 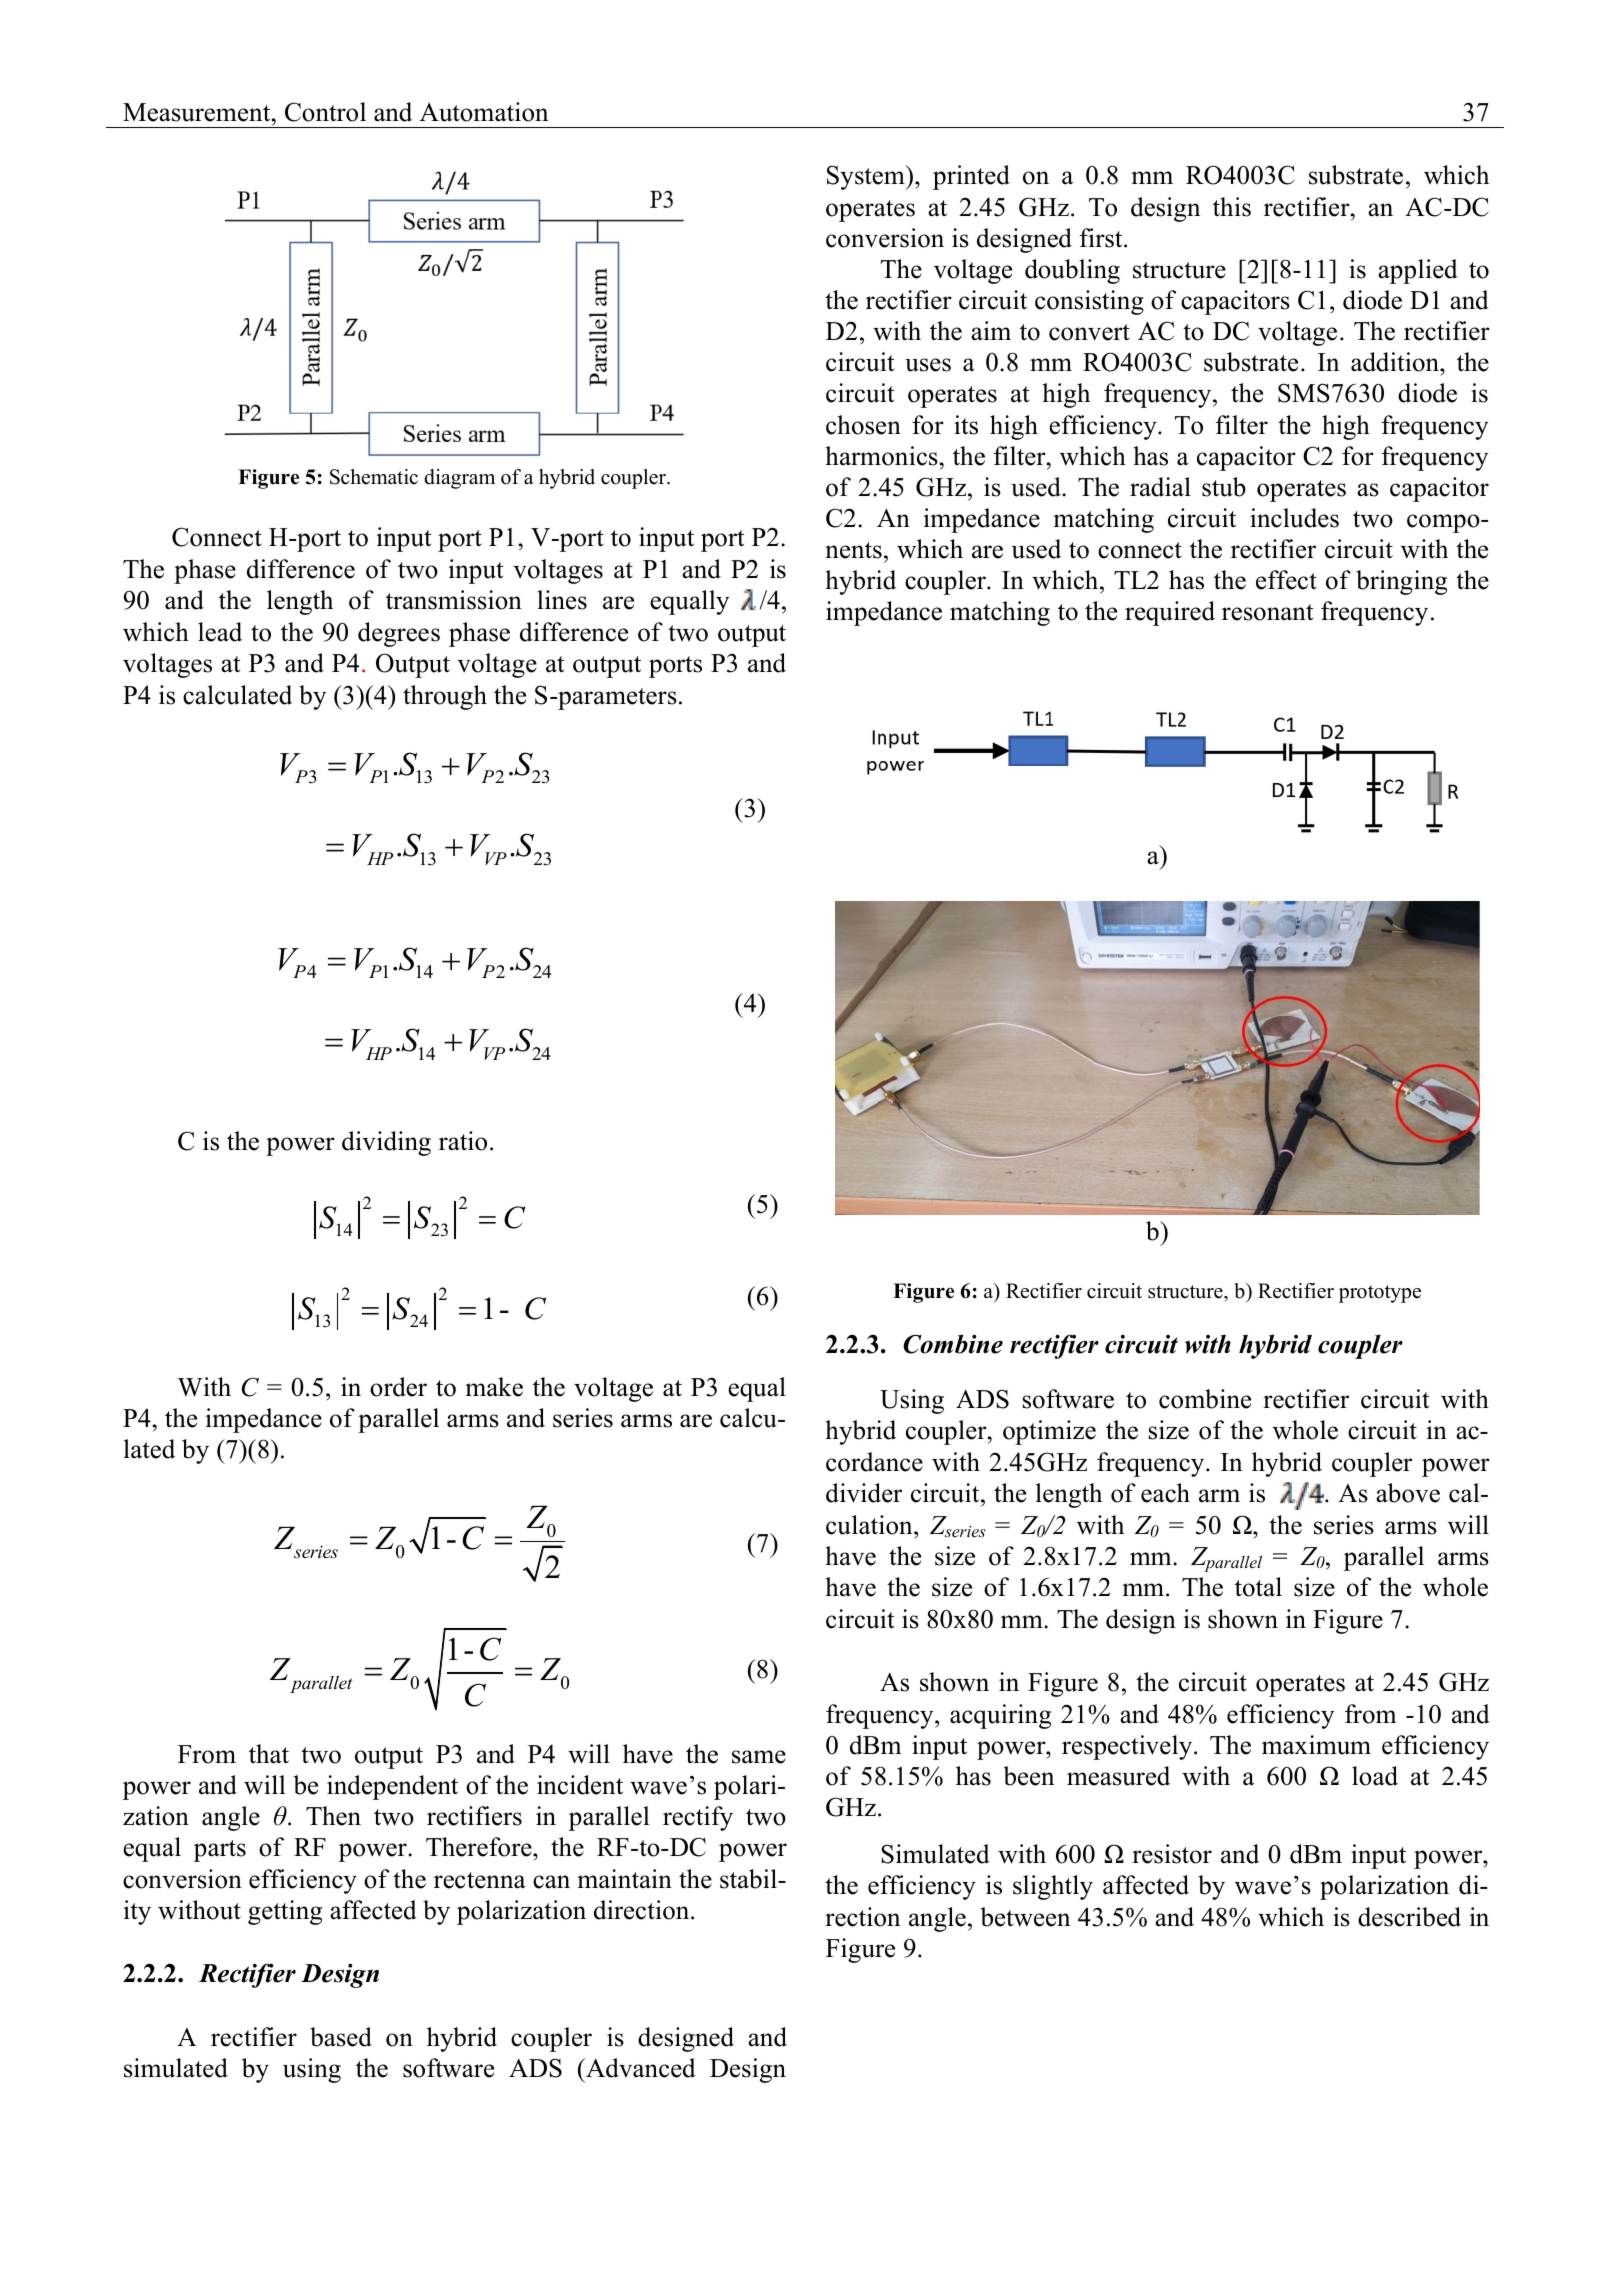 I want to click on divider, so click(x=864, y=1493).
